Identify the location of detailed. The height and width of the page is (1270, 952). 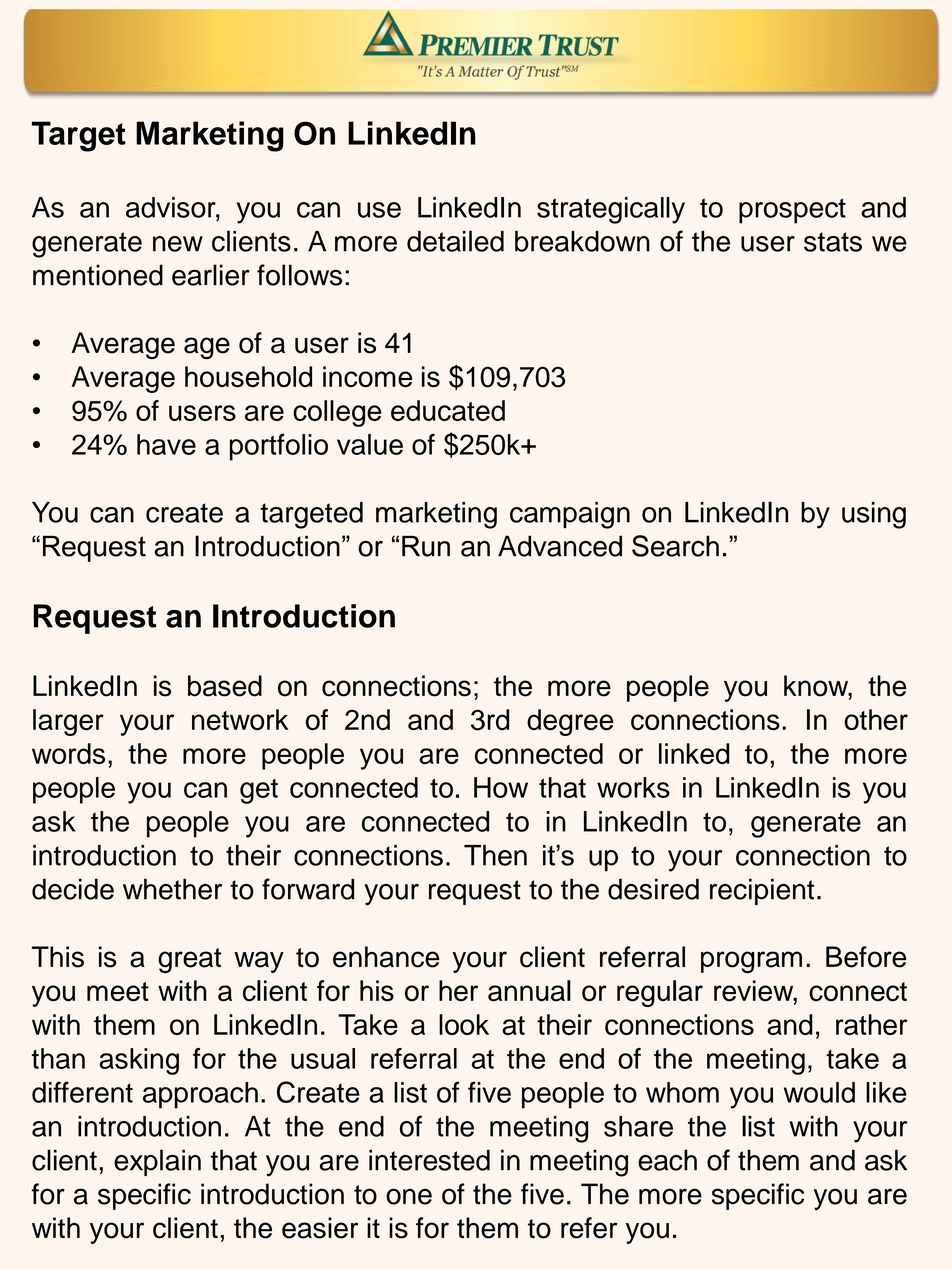
(455, 241).
